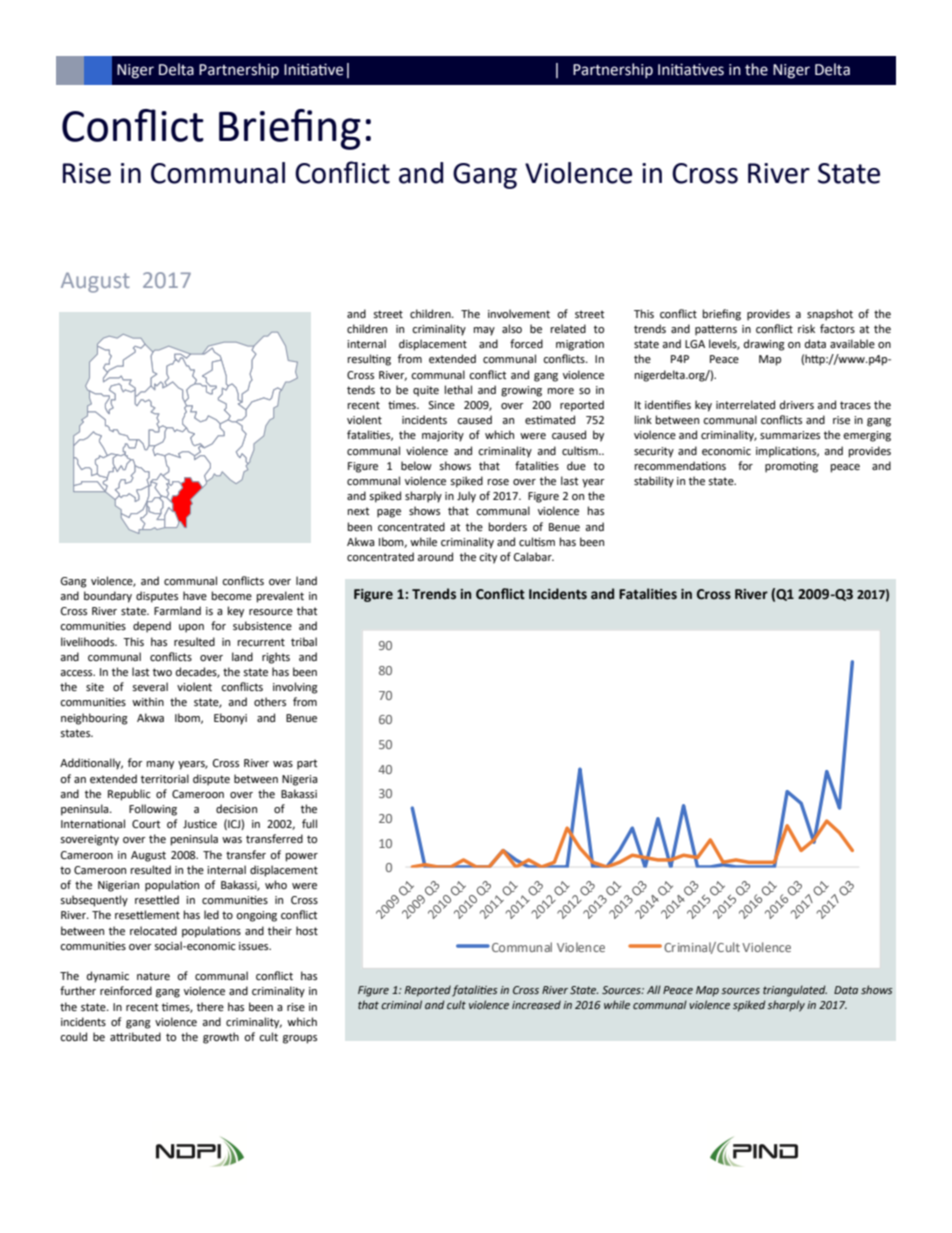 This screenshot has height=1233, width=952. I want to click on involving, so click(295, 688).
